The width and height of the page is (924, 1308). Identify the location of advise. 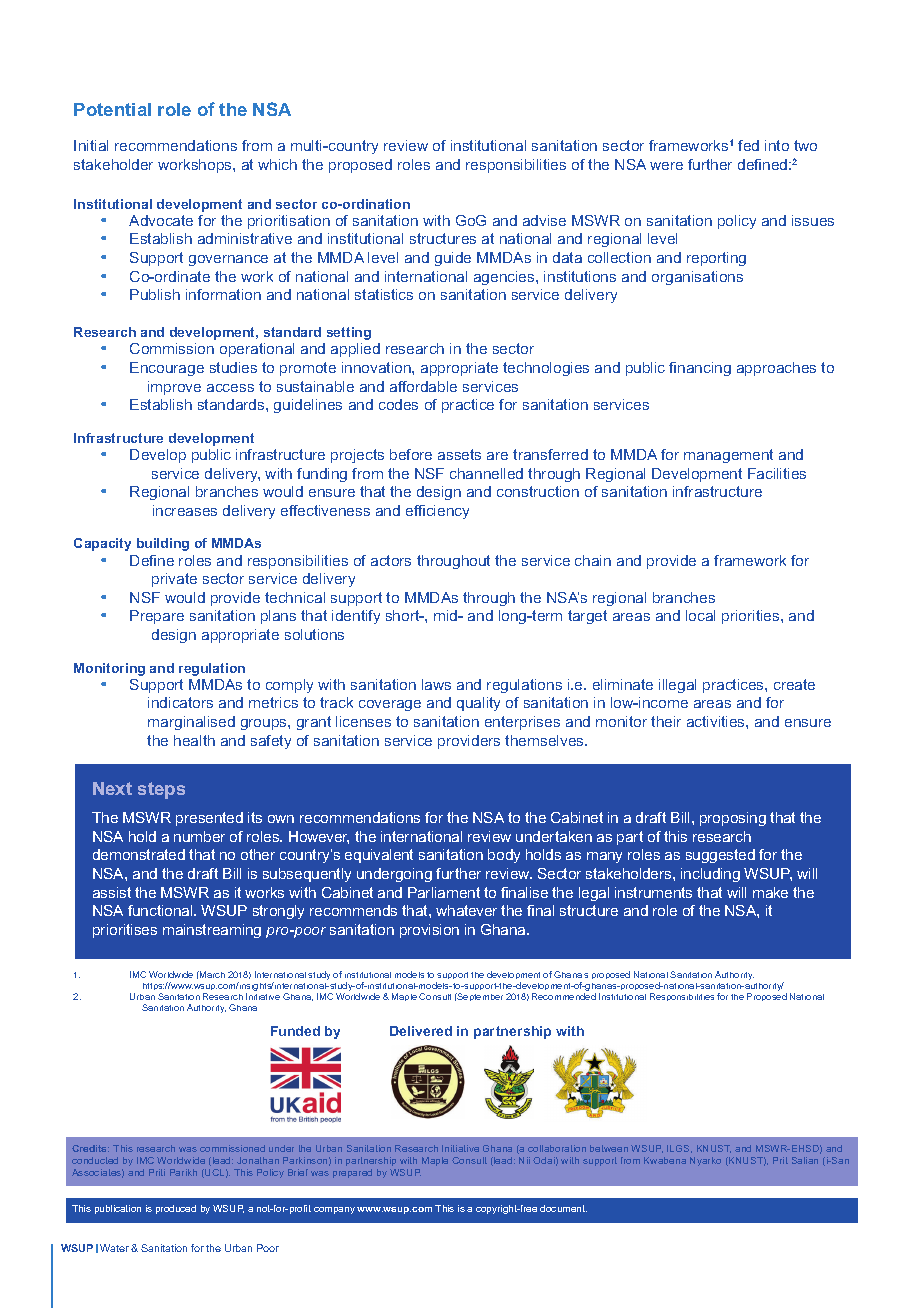
(544, 220).
